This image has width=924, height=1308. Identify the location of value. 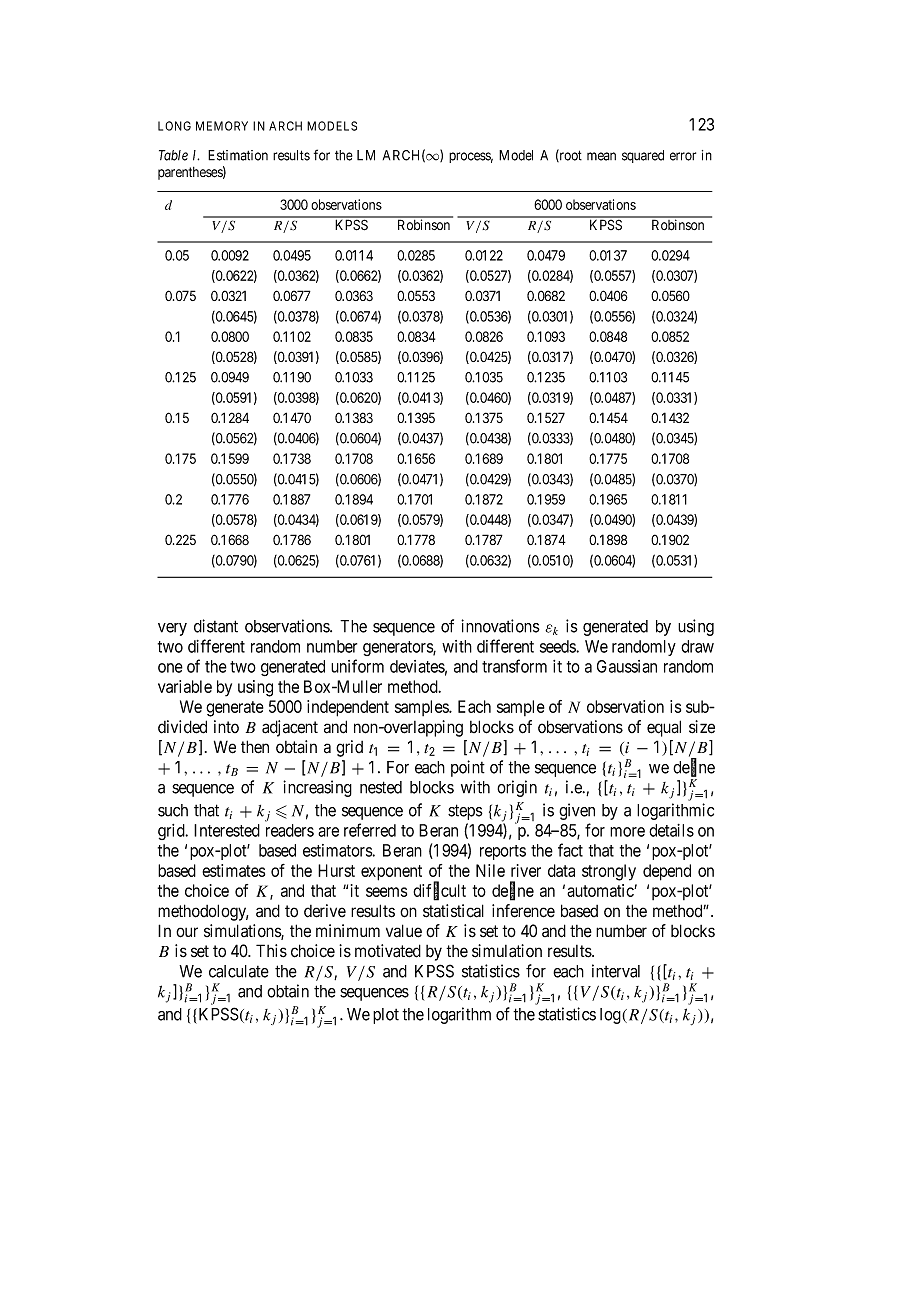
(404, 931).
